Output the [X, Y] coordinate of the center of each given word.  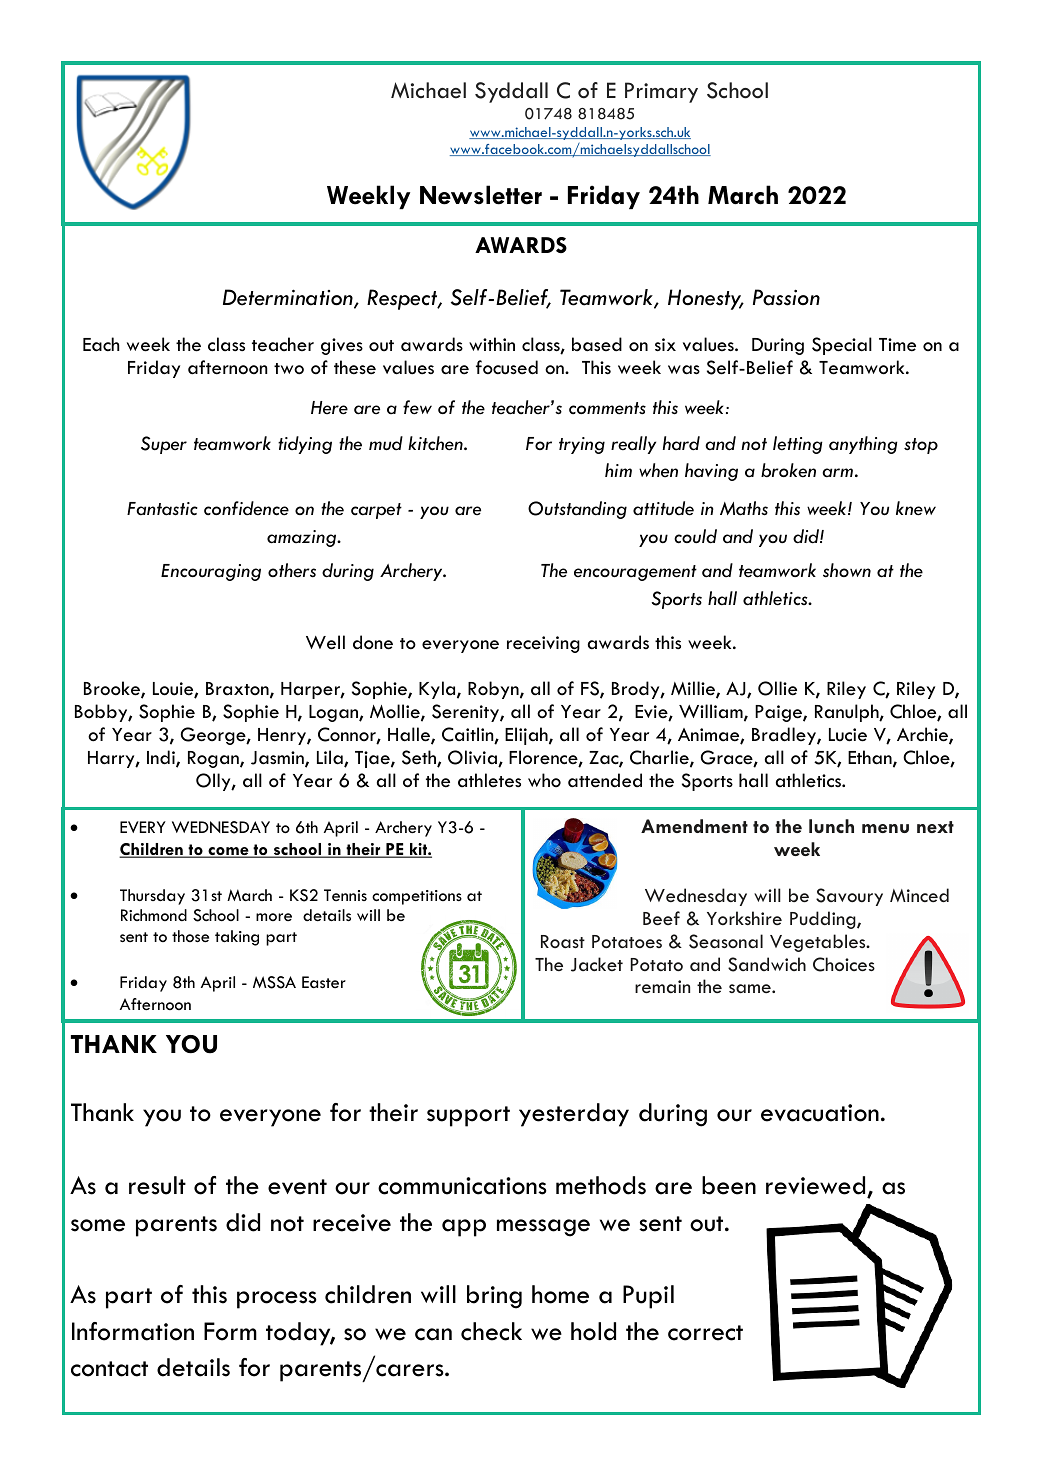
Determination [289, 298]
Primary [661, 92]
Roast [563, 941]
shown [847, 570]
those [190, 936]
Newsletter [481, 195]
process [277, 1300]
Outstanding [577, 510]
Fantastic [162, 509]
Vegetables [819, 943]
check [491, 1331]
